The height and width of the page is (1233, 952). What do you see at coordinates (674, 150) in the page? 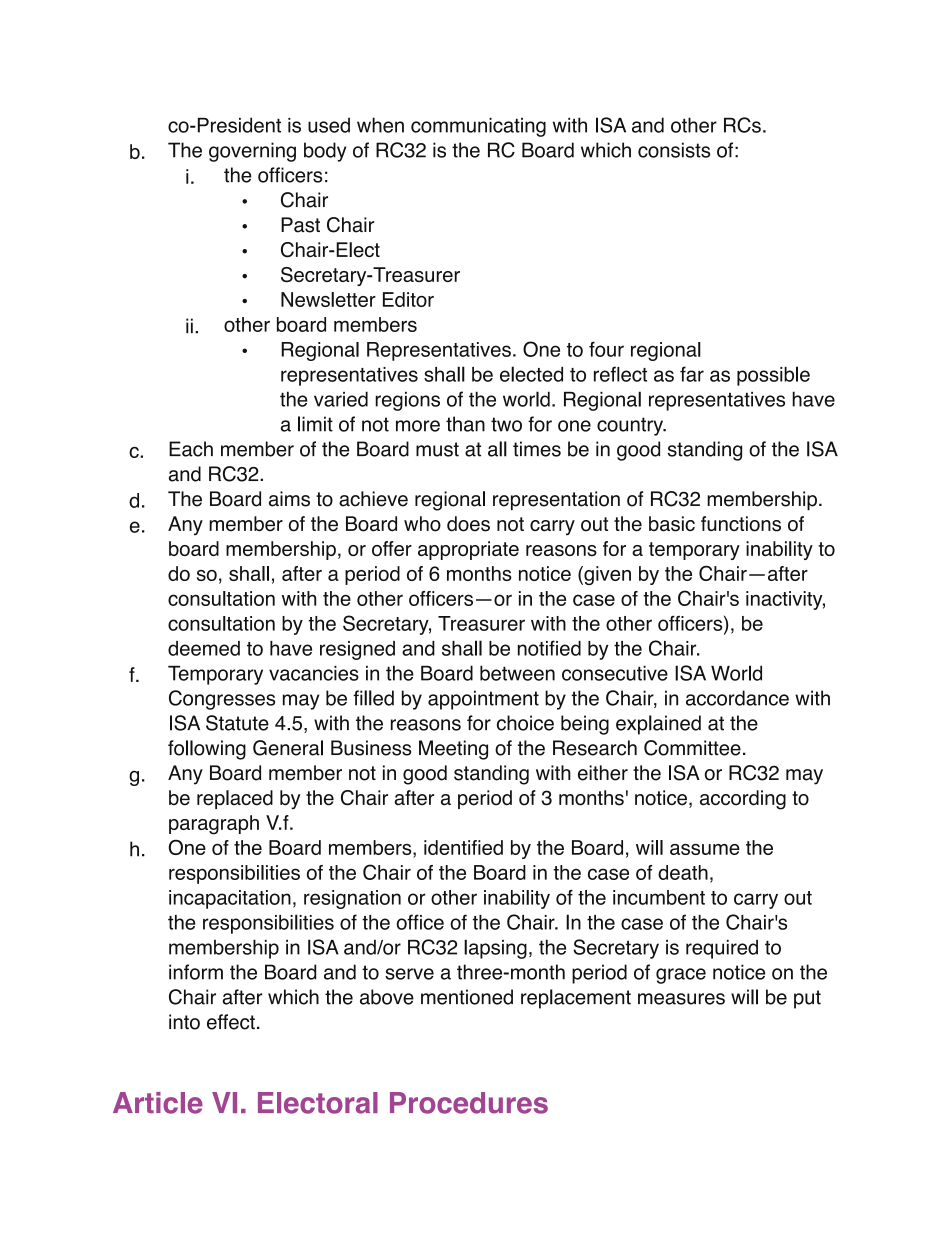
I see `consists` at bounding box center [674, 150].
